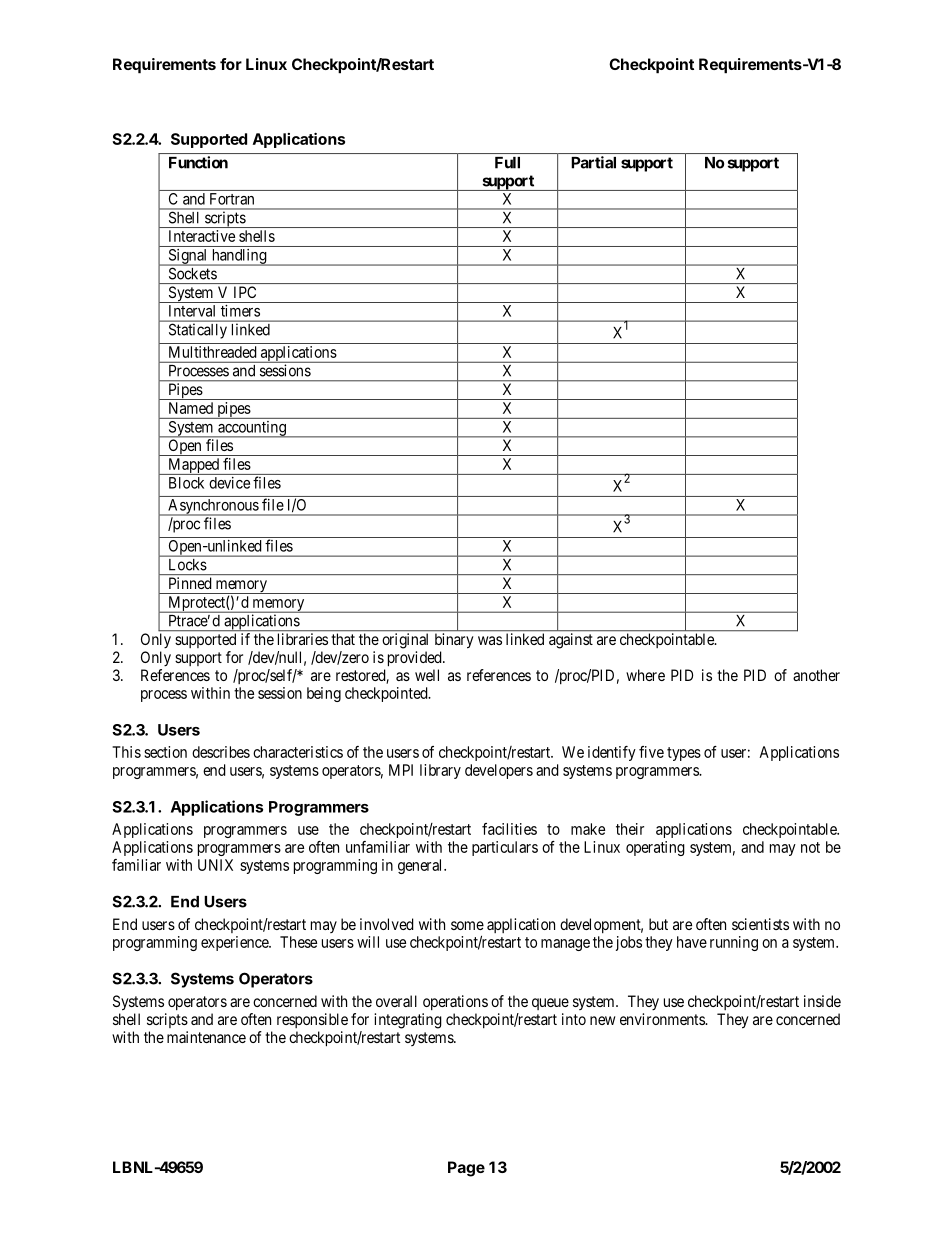 The width and height of the screenshot is (952, 1233). Describe the element at coordinates (206, 1037) in the screenshot. I see `maintenance` at that location.
